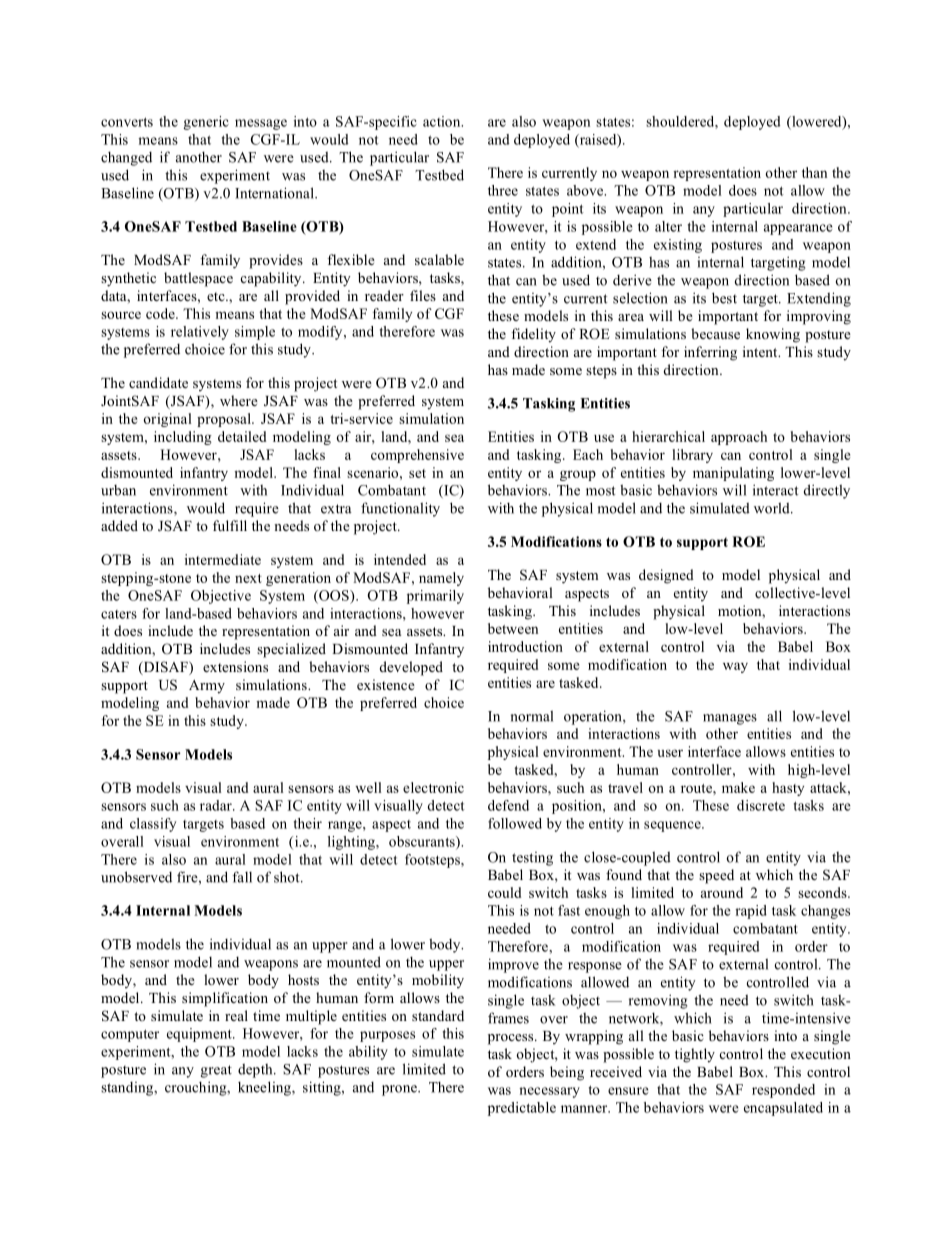 The height and width of the document is (1233, 952). I want to click on three, so click(503, 190).
